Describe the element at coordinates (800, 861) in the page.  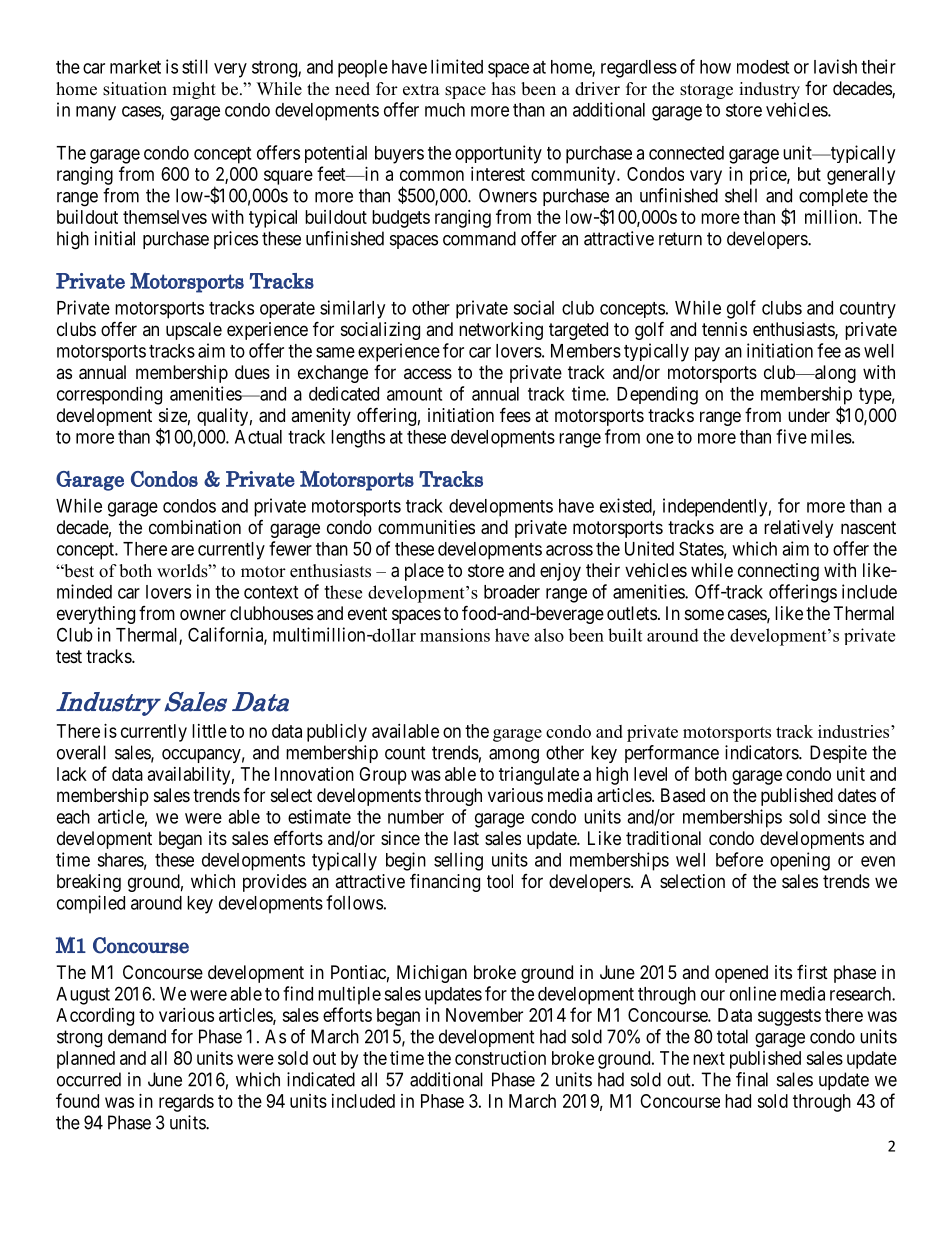
I see `opening` at that location.
